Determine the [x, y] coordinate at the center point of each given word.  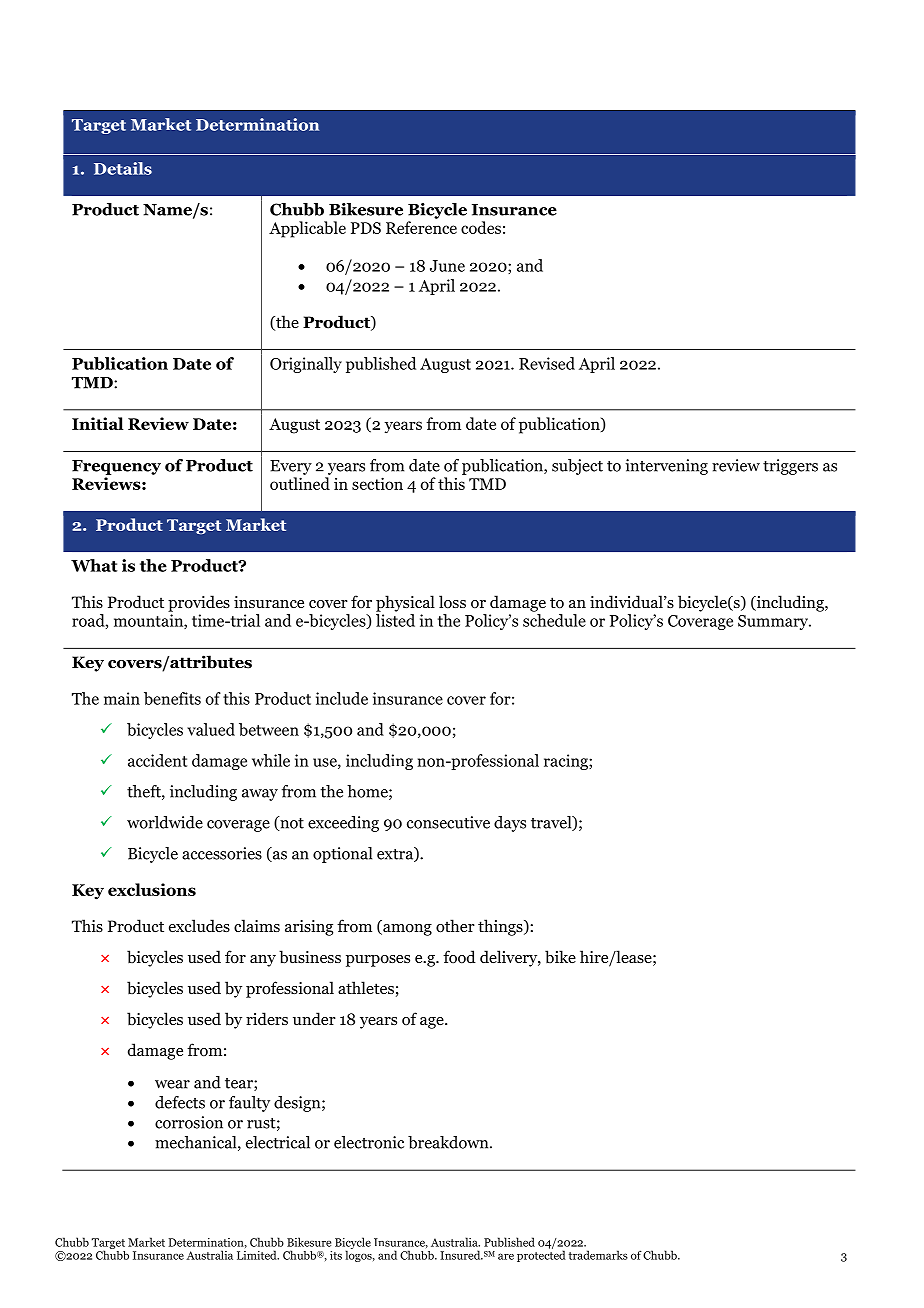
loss [452, 602]
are [506, 1256]
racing [567, 762]
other [455, 926]
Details [123, 168]
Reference [421, 227]
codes [481, 227]
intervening [666, 467]
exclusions [152, 889]
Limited [258, 1255]
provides [199, 603]
